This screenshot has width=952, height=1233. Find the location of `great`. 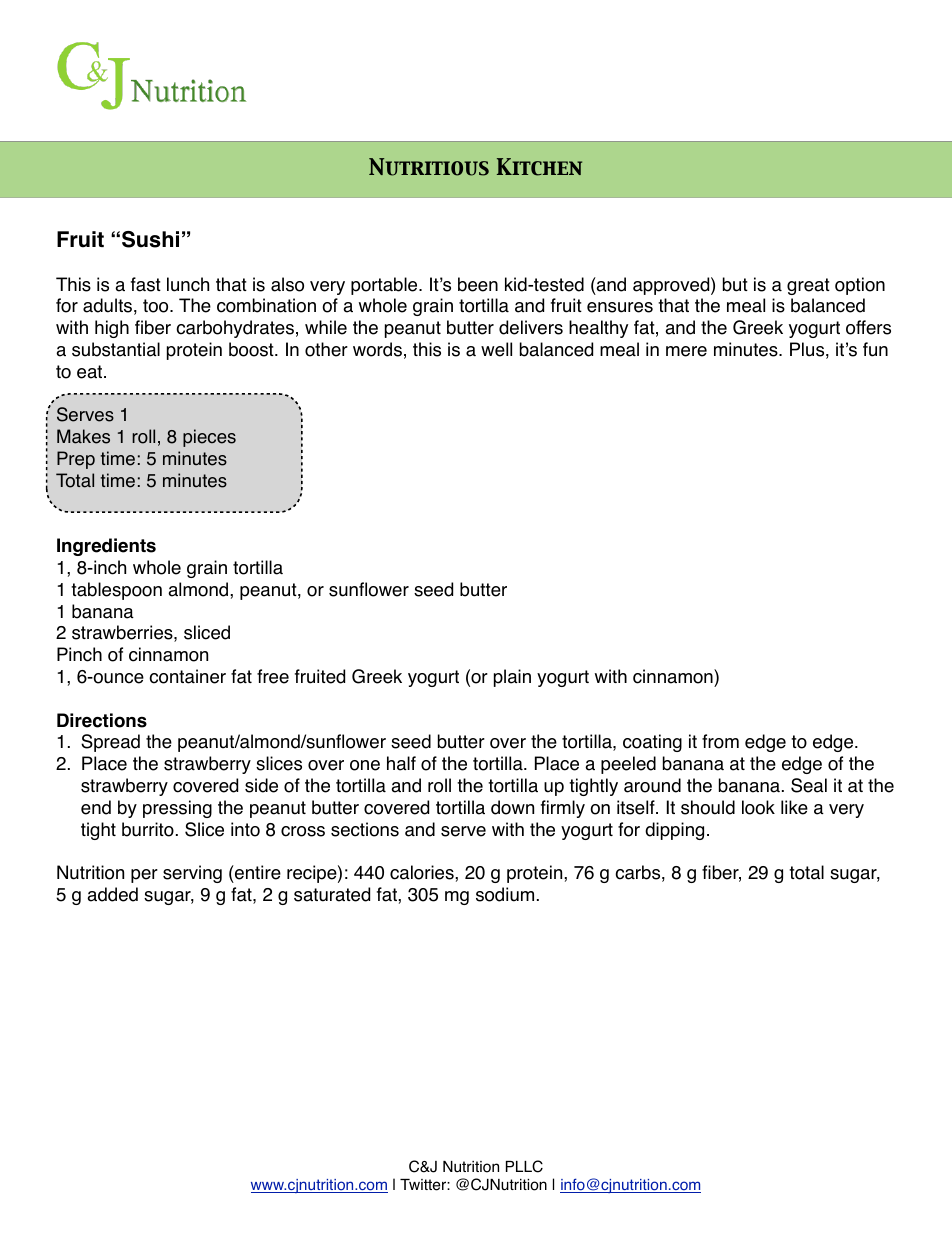

great is located at coordinates (808, 286).
